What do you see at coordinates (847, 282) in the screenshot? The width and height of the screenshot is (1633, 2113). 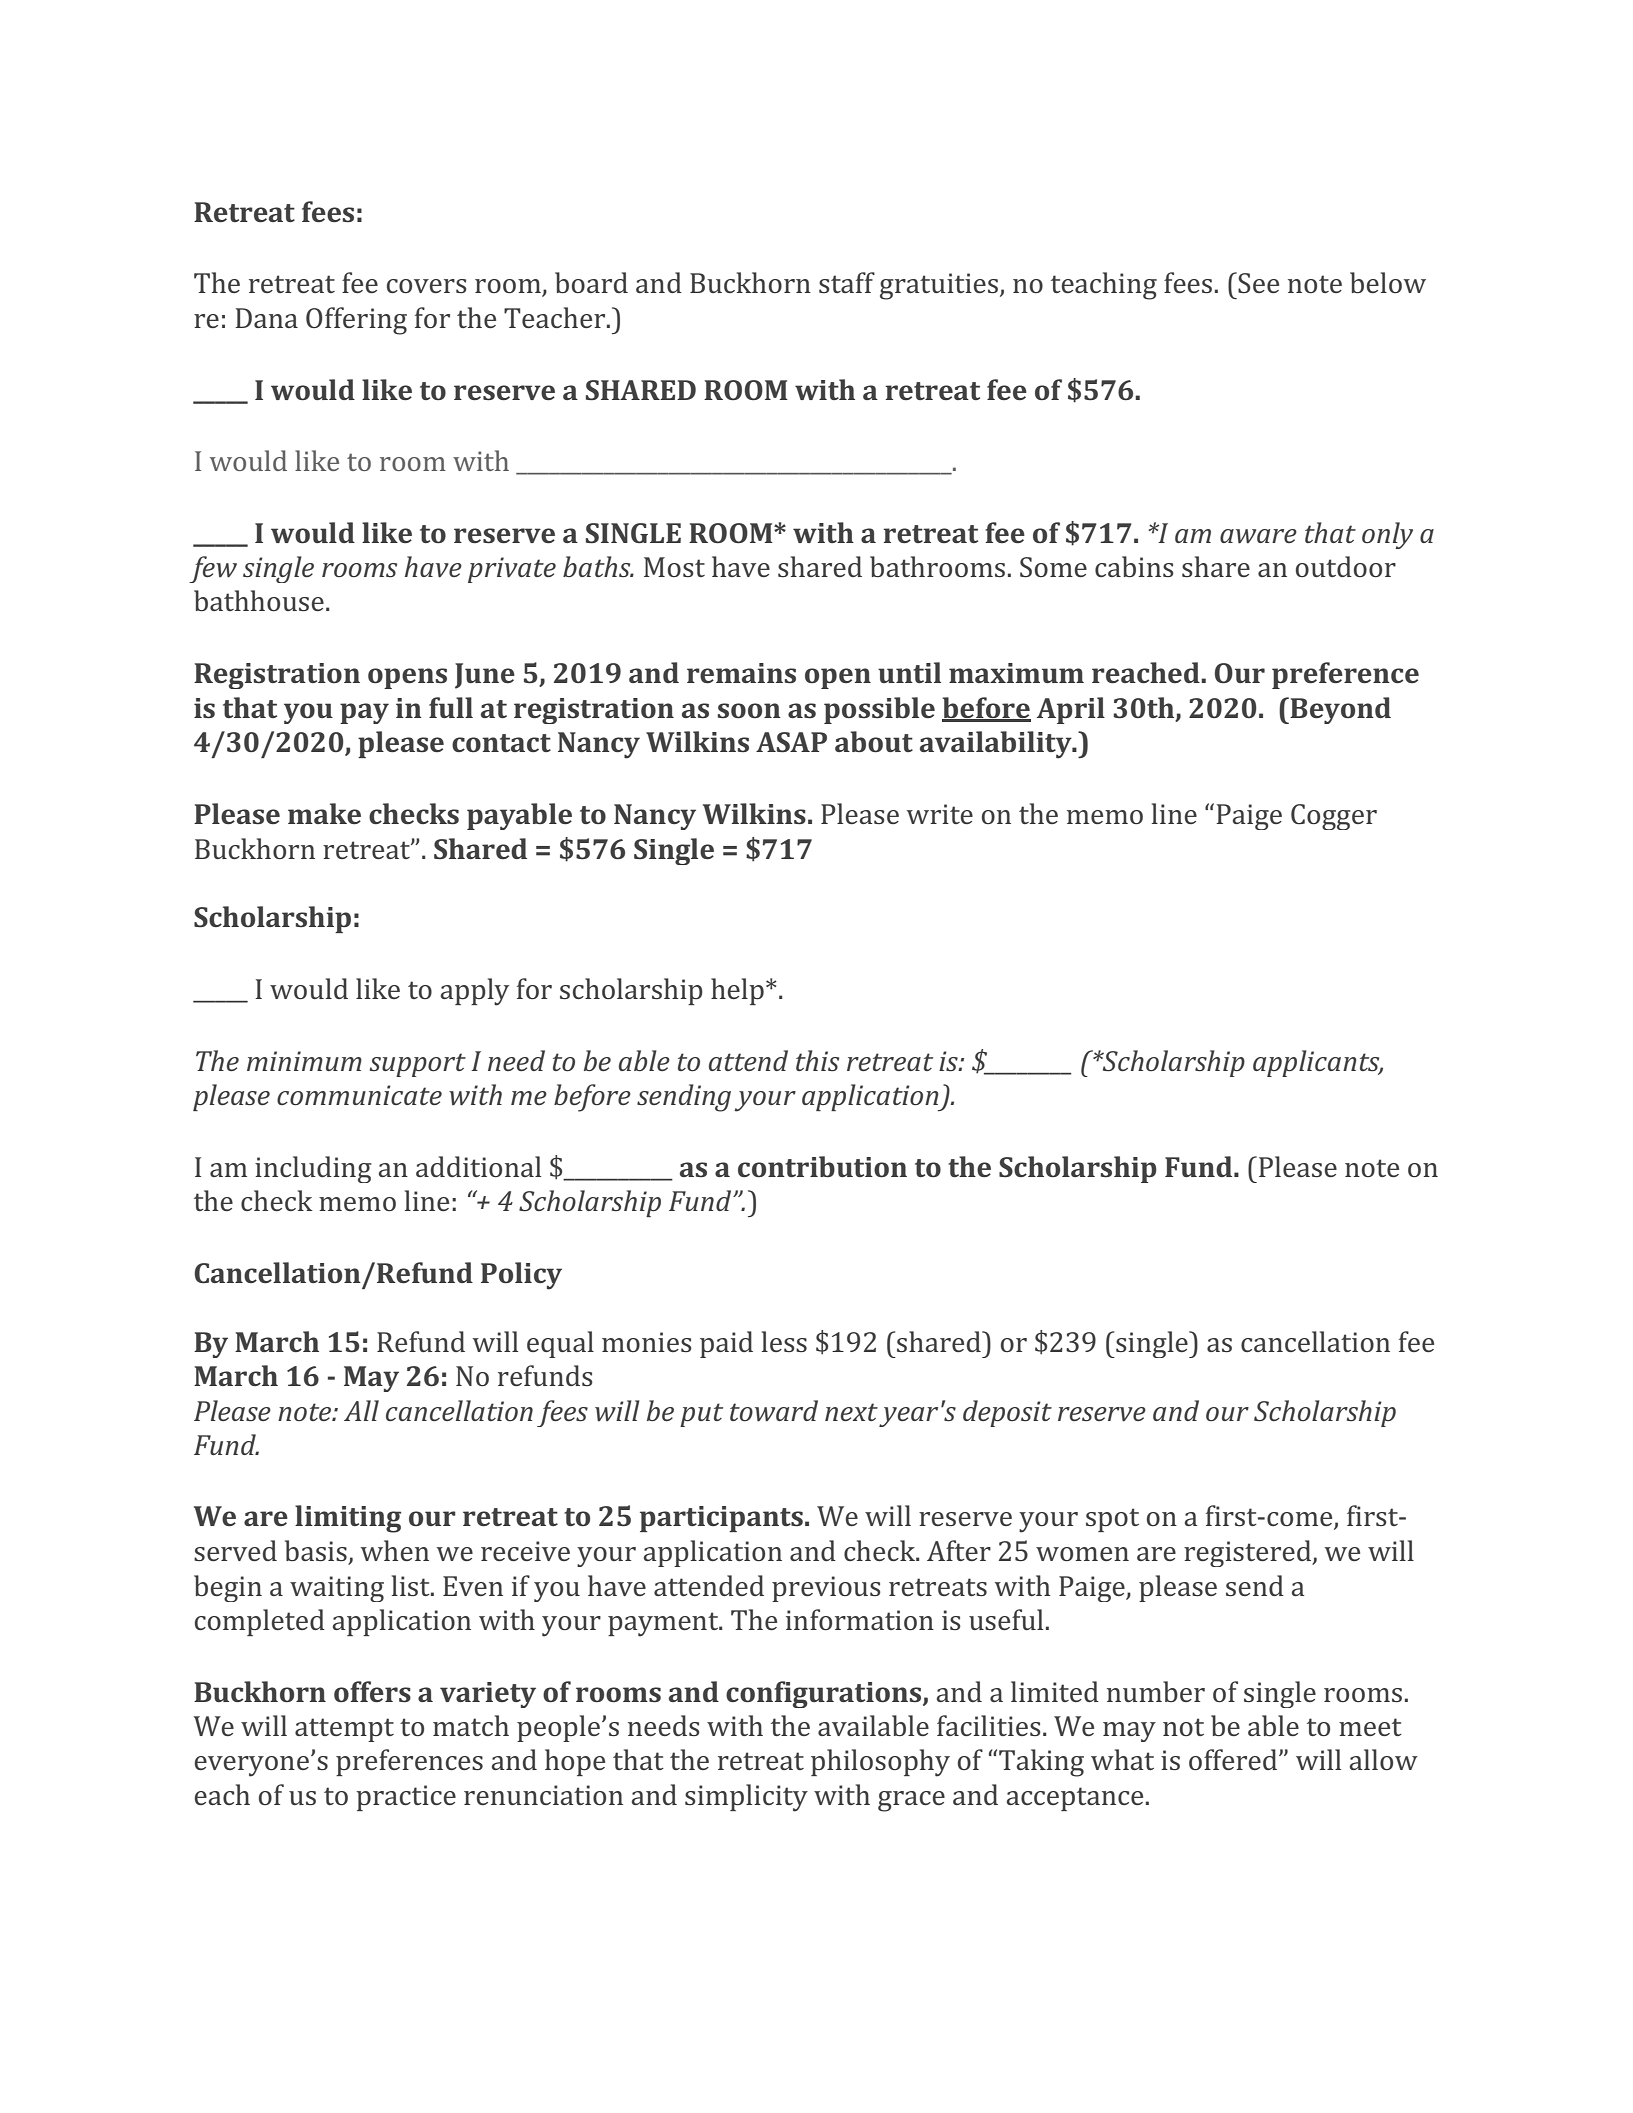 I see `staff` at bounding box center [847, 282].
